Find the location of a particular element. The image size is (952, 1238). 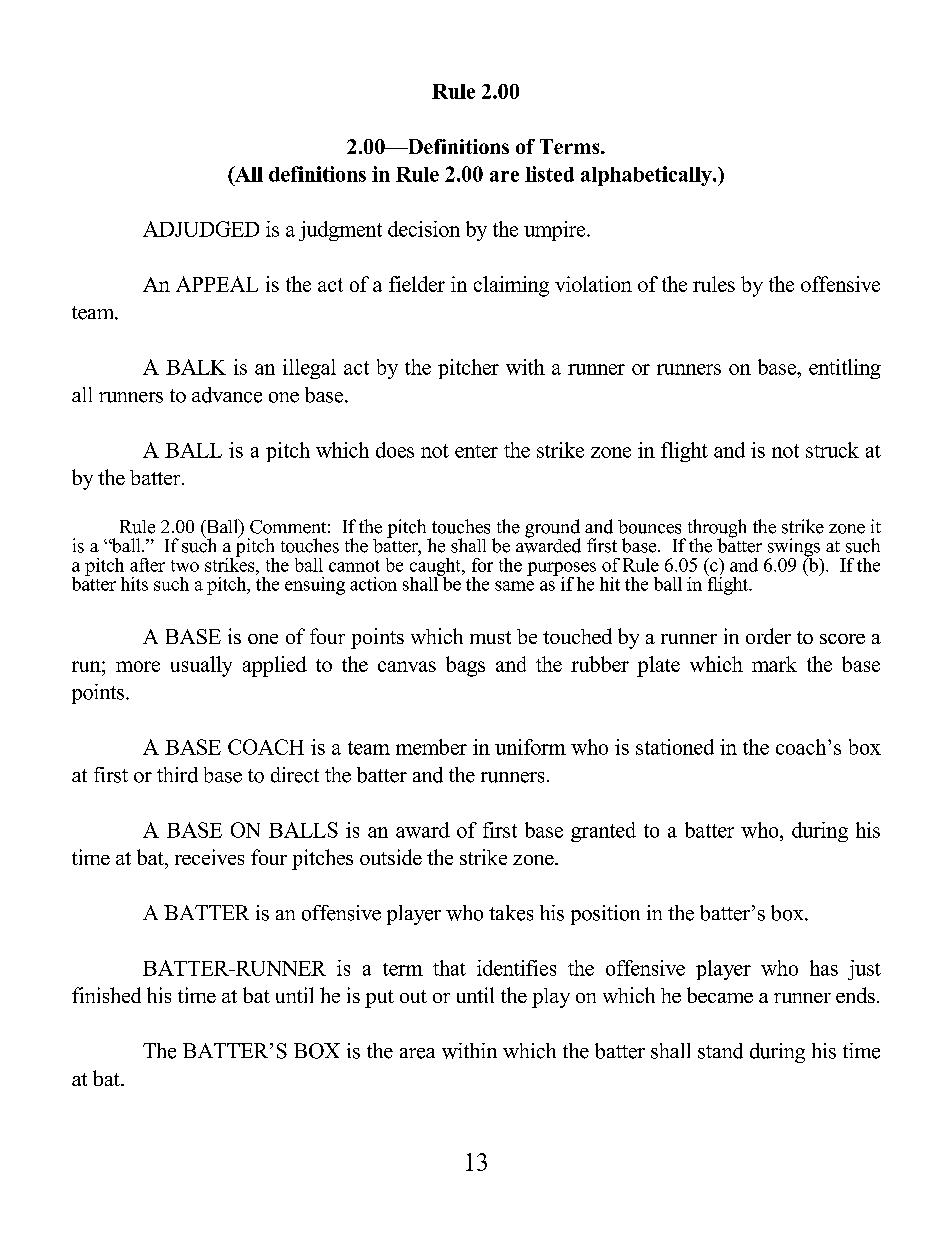

area is located at coordinates (417, 1053).
